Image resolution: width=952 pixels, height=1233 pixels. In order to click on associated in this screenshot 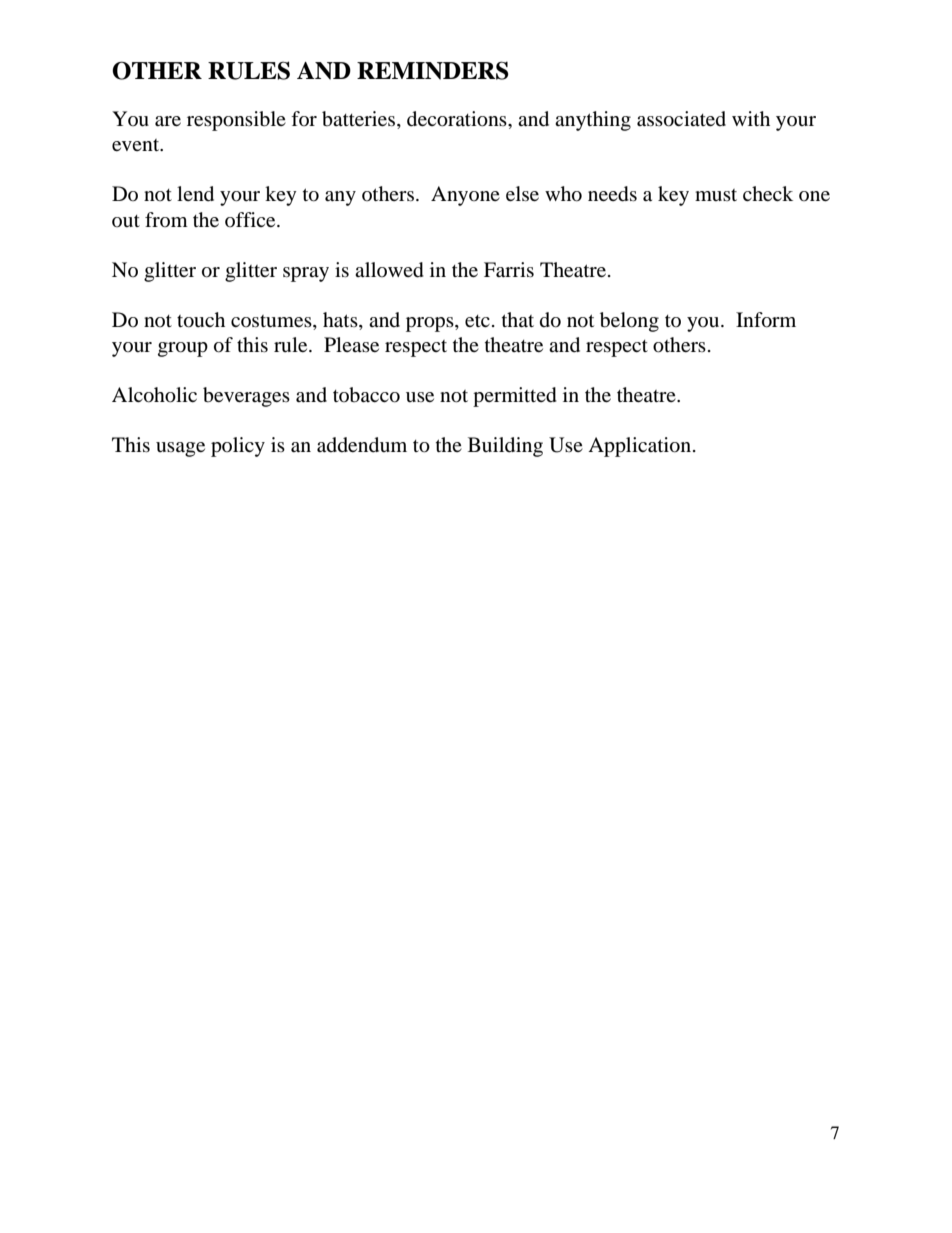, I will do `click(681, 119)`.
